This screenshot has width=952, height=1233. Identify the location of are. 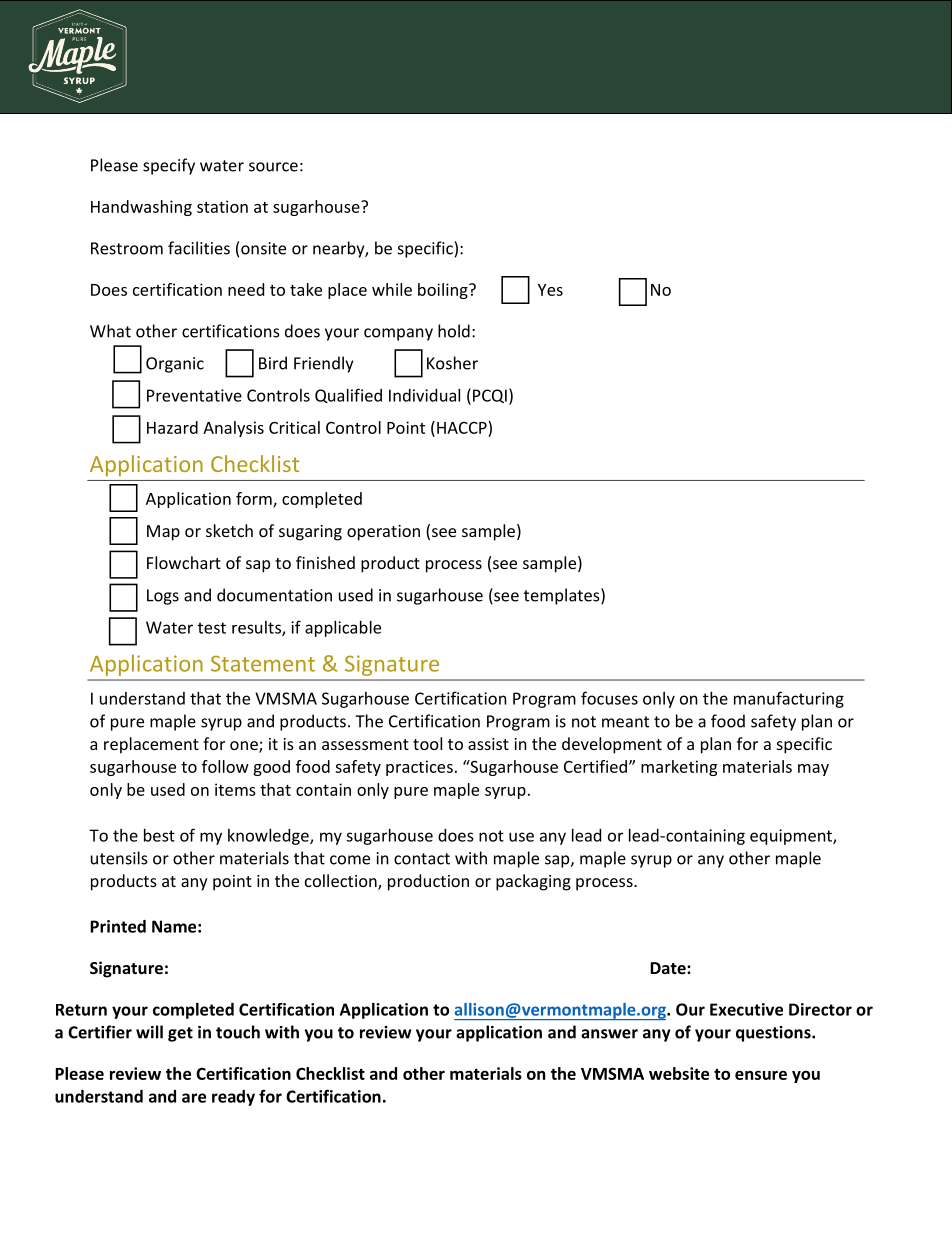
(194, 1098).
